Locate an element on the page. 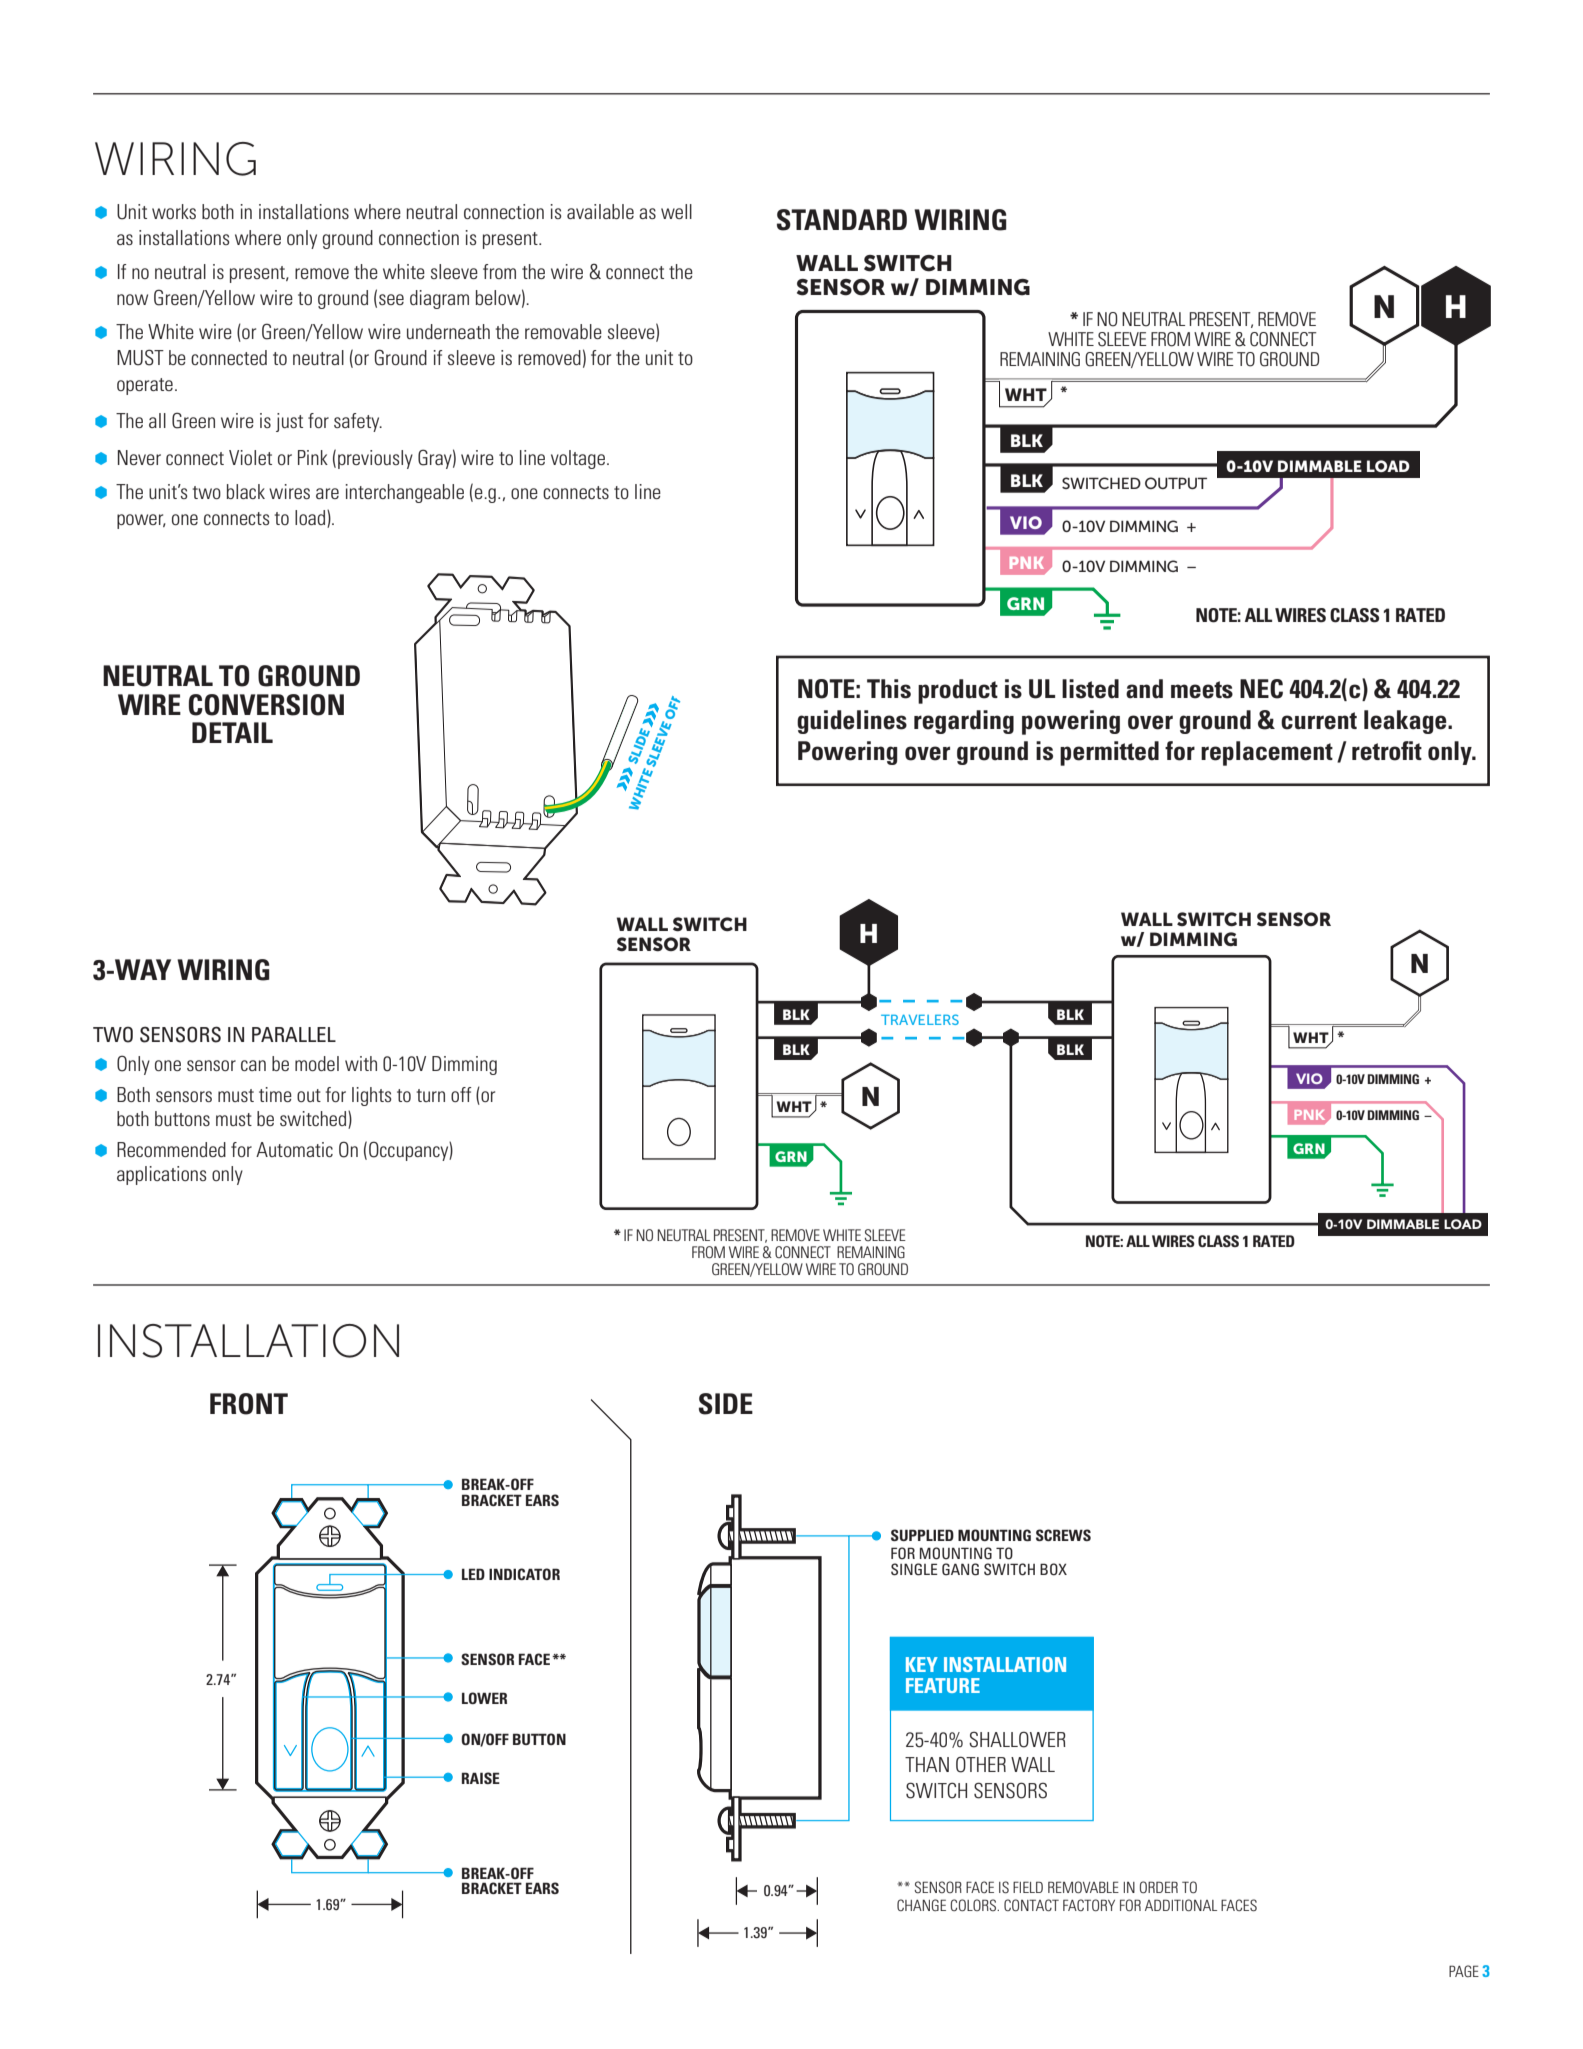  CONVERSION is located at coordinates (266, 705).
